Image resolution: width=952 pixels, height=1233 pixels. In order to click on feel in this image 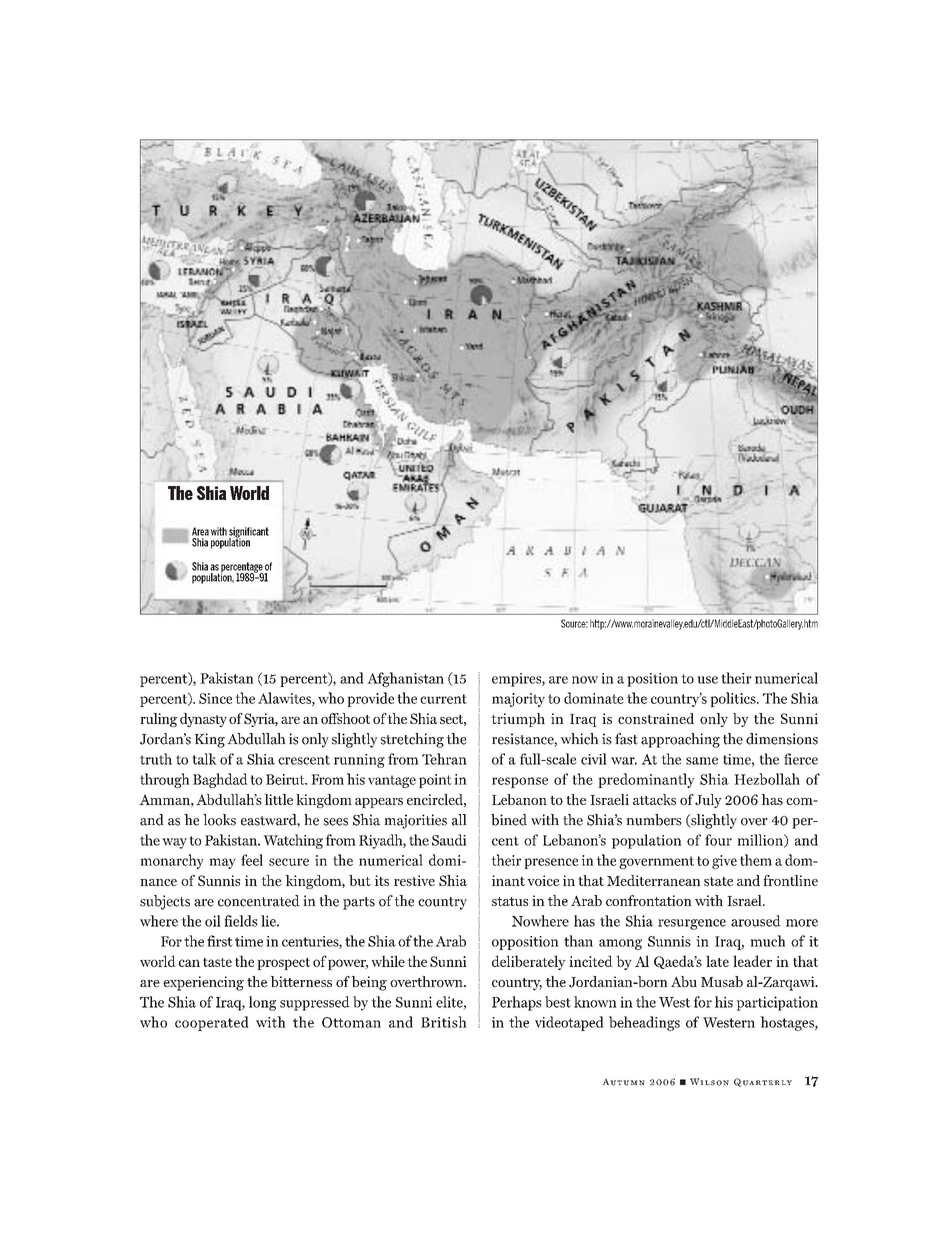, I will do `click(252, 860)`.
